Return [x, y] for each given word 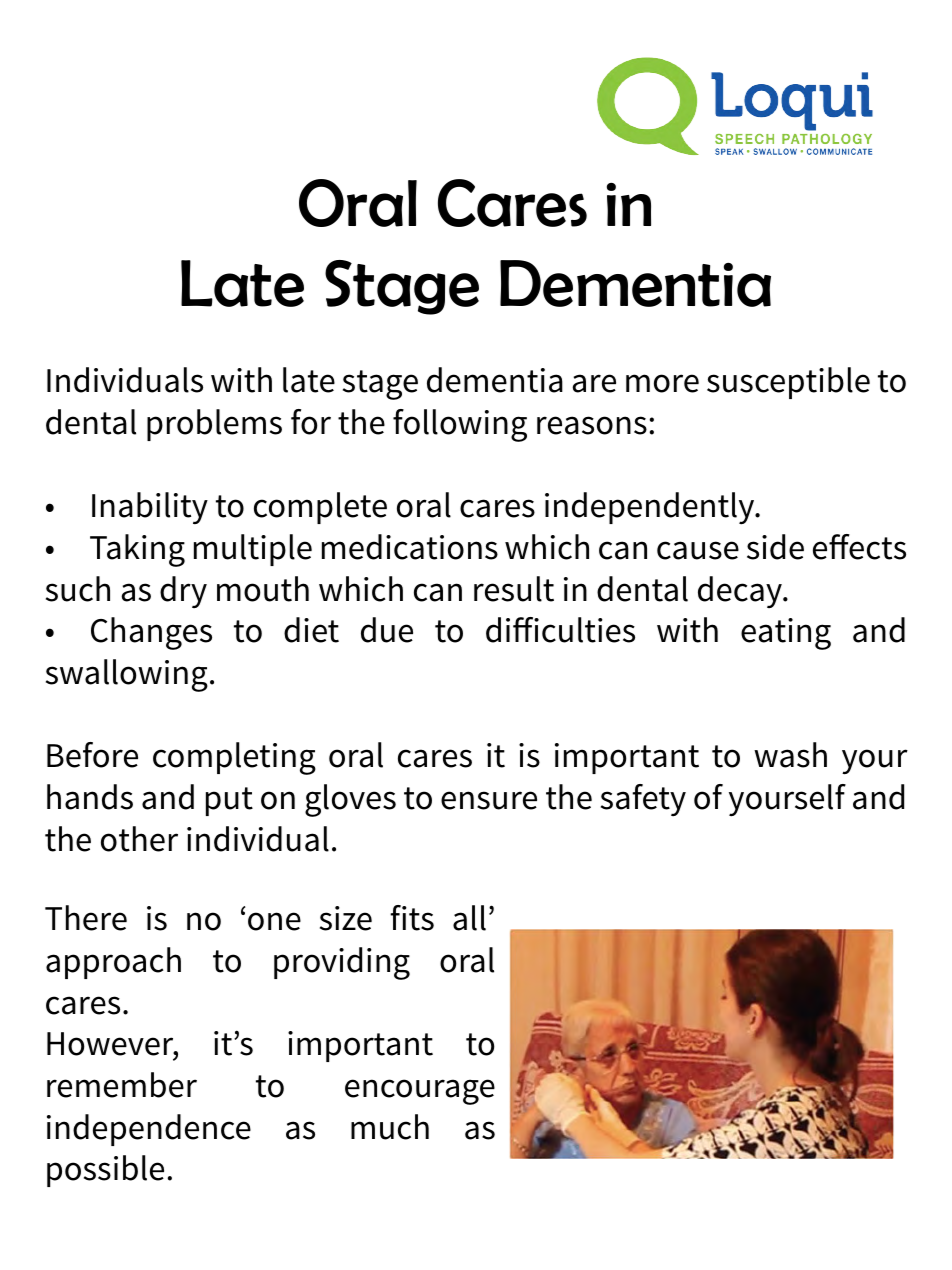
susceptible [788, 383]
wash [790, 755]
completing [234, 758]
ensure [489, 800]
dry [183, 592]
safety [643, 800]
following [460, 425]
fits [412, 918]
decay [741, 592]
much [390, 1127]
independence [149, 1130]
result [514, 589]
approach [113, 963]
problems [214, 425]
